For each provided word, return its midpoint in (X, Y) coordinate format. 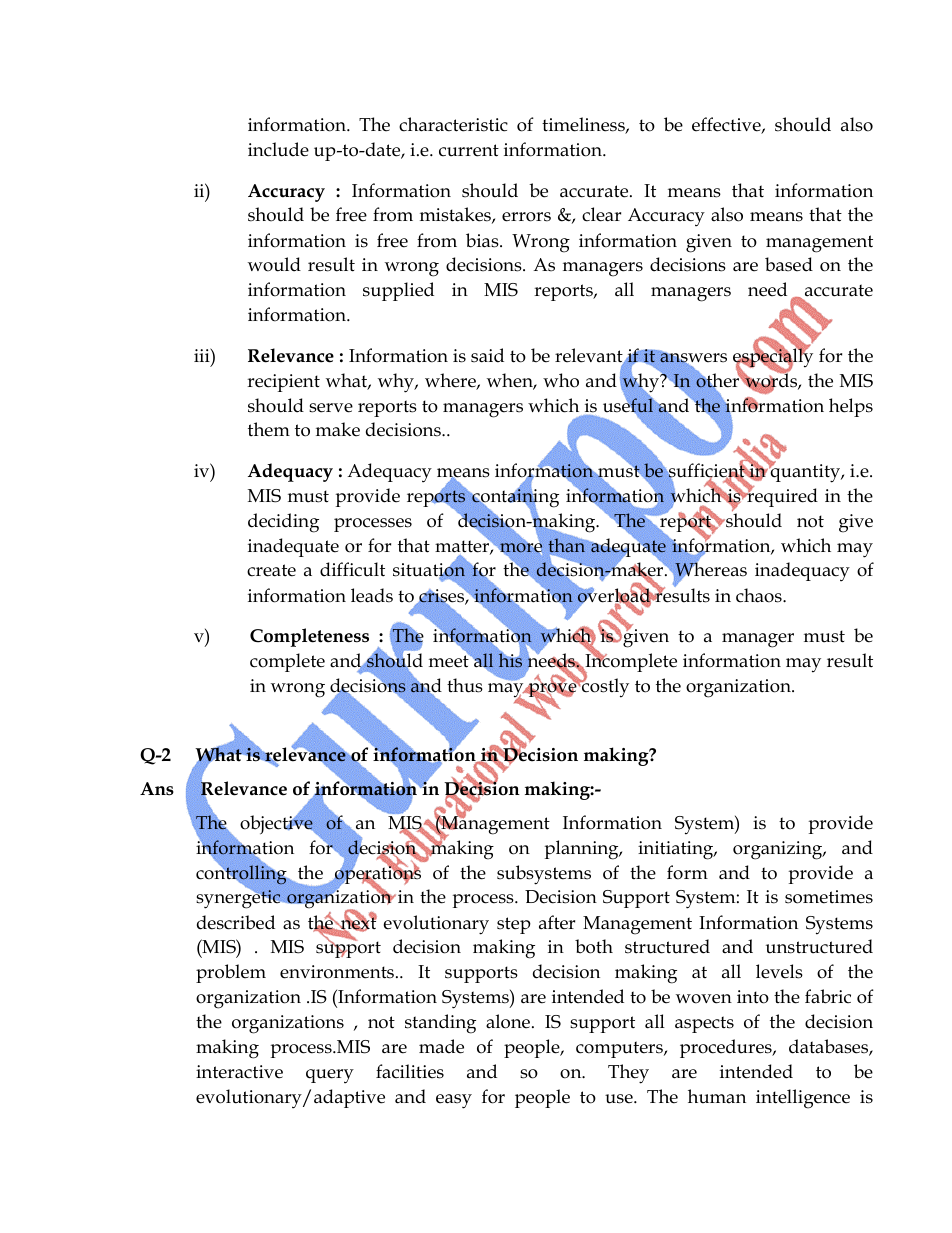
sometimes (829, 897)
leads (372, 595)
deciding (283, 523)
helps (851, 407)
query (330, 1076)
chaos (760, 595)
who (561, 380)
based (789, 264)
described (236, 922)
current (469, 150)
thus (465, 685)
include (278, 149)
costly (604, 687)
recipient (283, 383)
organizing (779, 850)
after (557, 922)
